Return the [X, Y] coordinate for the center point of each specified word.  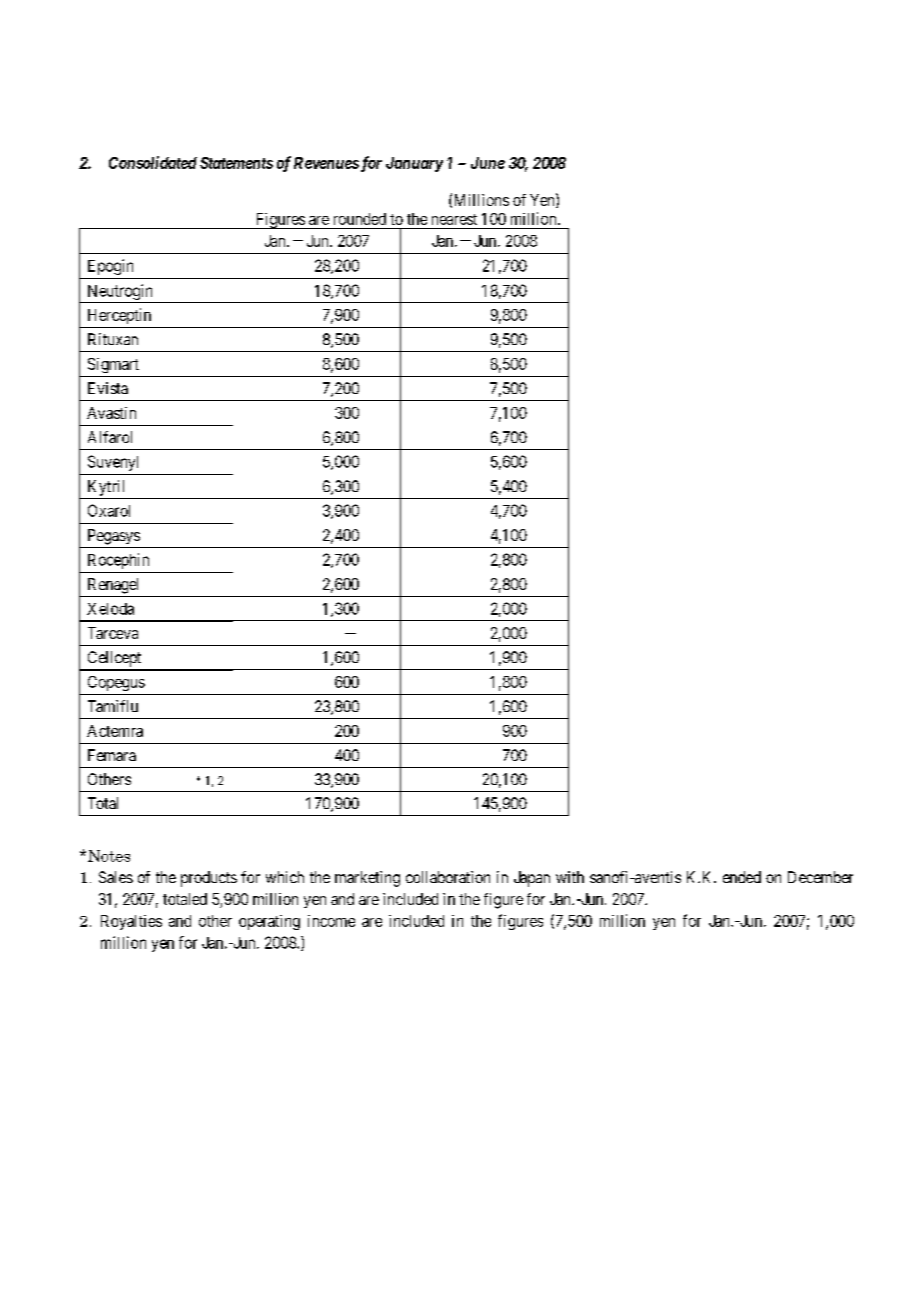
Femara [112, 755]
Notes [109, 856]
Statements [236, 163]
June [488, 163]
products [209, 879]
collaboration [448, 877]
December [820, 877]
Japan [532, 879]
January [414, 164]
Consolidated [153, 162]
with [570, 877]
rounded [360, 219]
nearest [454, 219]
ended [742, 877]
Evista [108, 388]
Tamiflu [113, 706]
